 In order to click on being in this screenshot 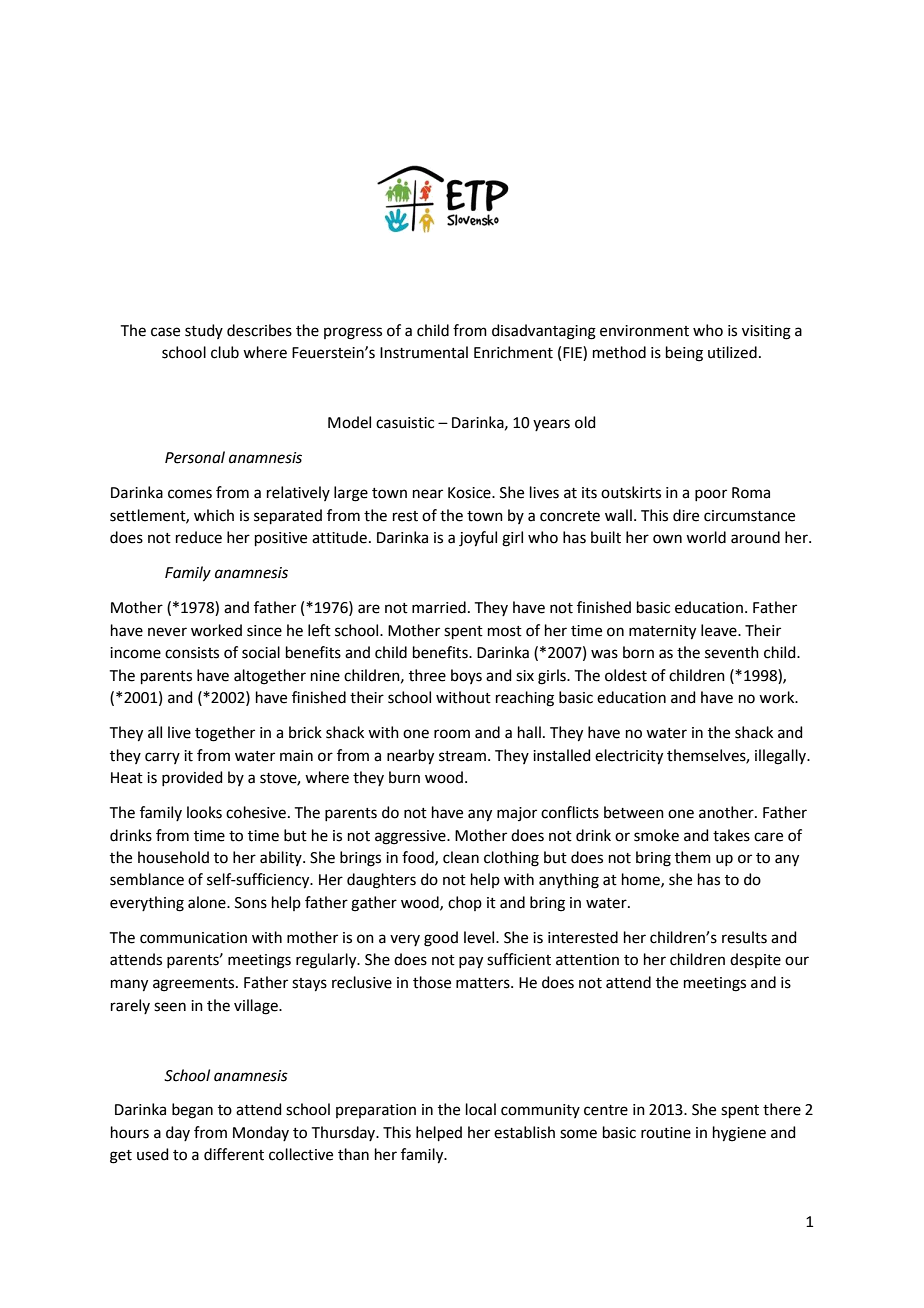, I will do `click(684, 354)`.
